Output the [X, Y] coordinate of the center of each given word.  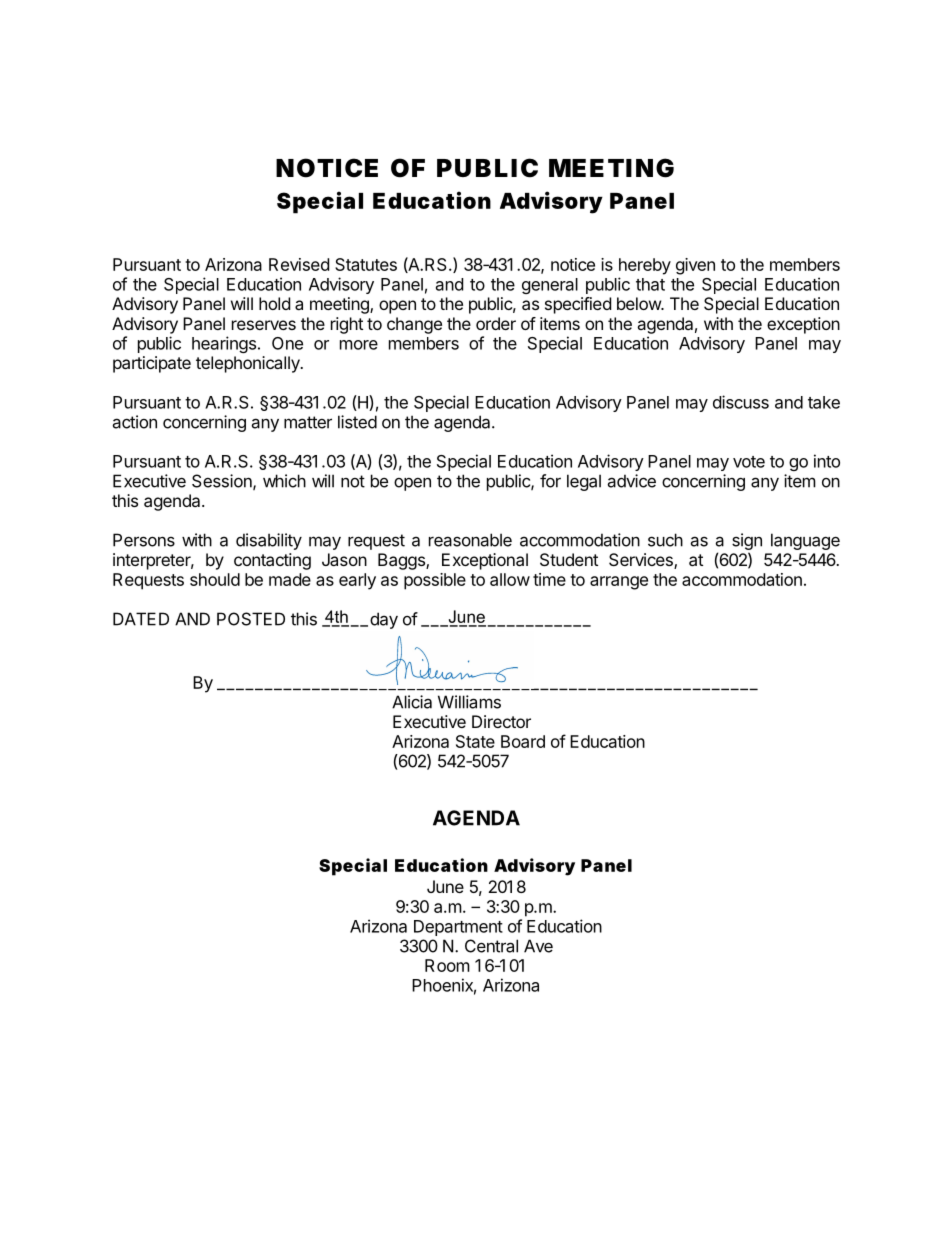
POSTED [251, 619]
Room [447, 965]
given [695, 266]
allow [510, 579]
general [550, 286]
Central [491, 946]
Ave [538, 946]
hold [274, 303]
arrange [619, 583]
